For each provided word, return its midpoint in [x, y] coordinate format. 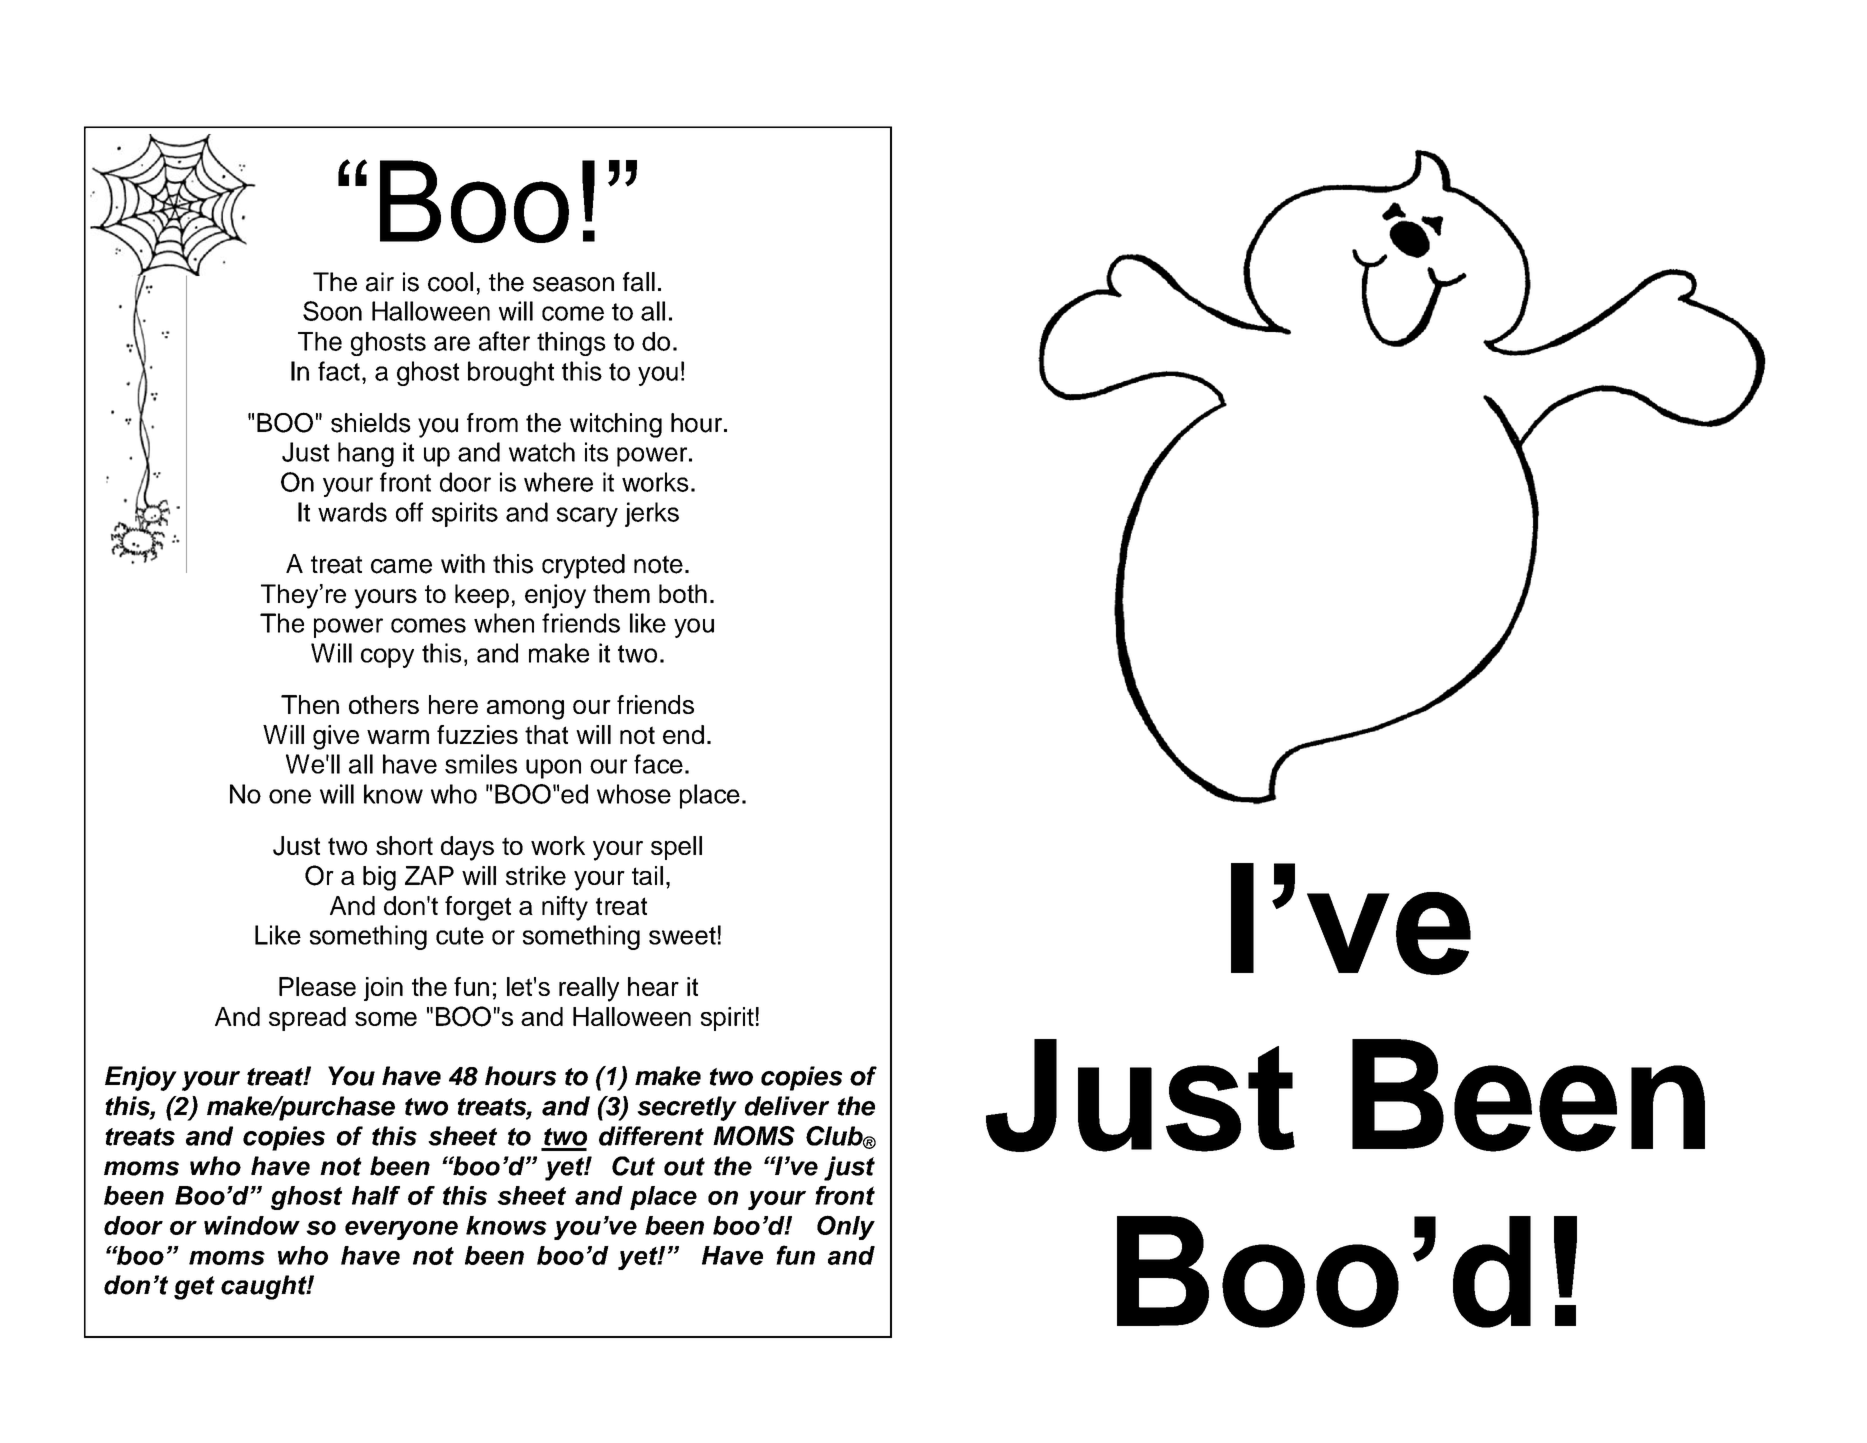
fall [639, 282]
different [651, 1136]
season [573, 284]
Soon [332, 311]
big [379, 878]
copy [387, 658]
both [683, 593]
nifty [565, 908]
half [376, 1195]
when [504, 623]
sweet [682, 936]
